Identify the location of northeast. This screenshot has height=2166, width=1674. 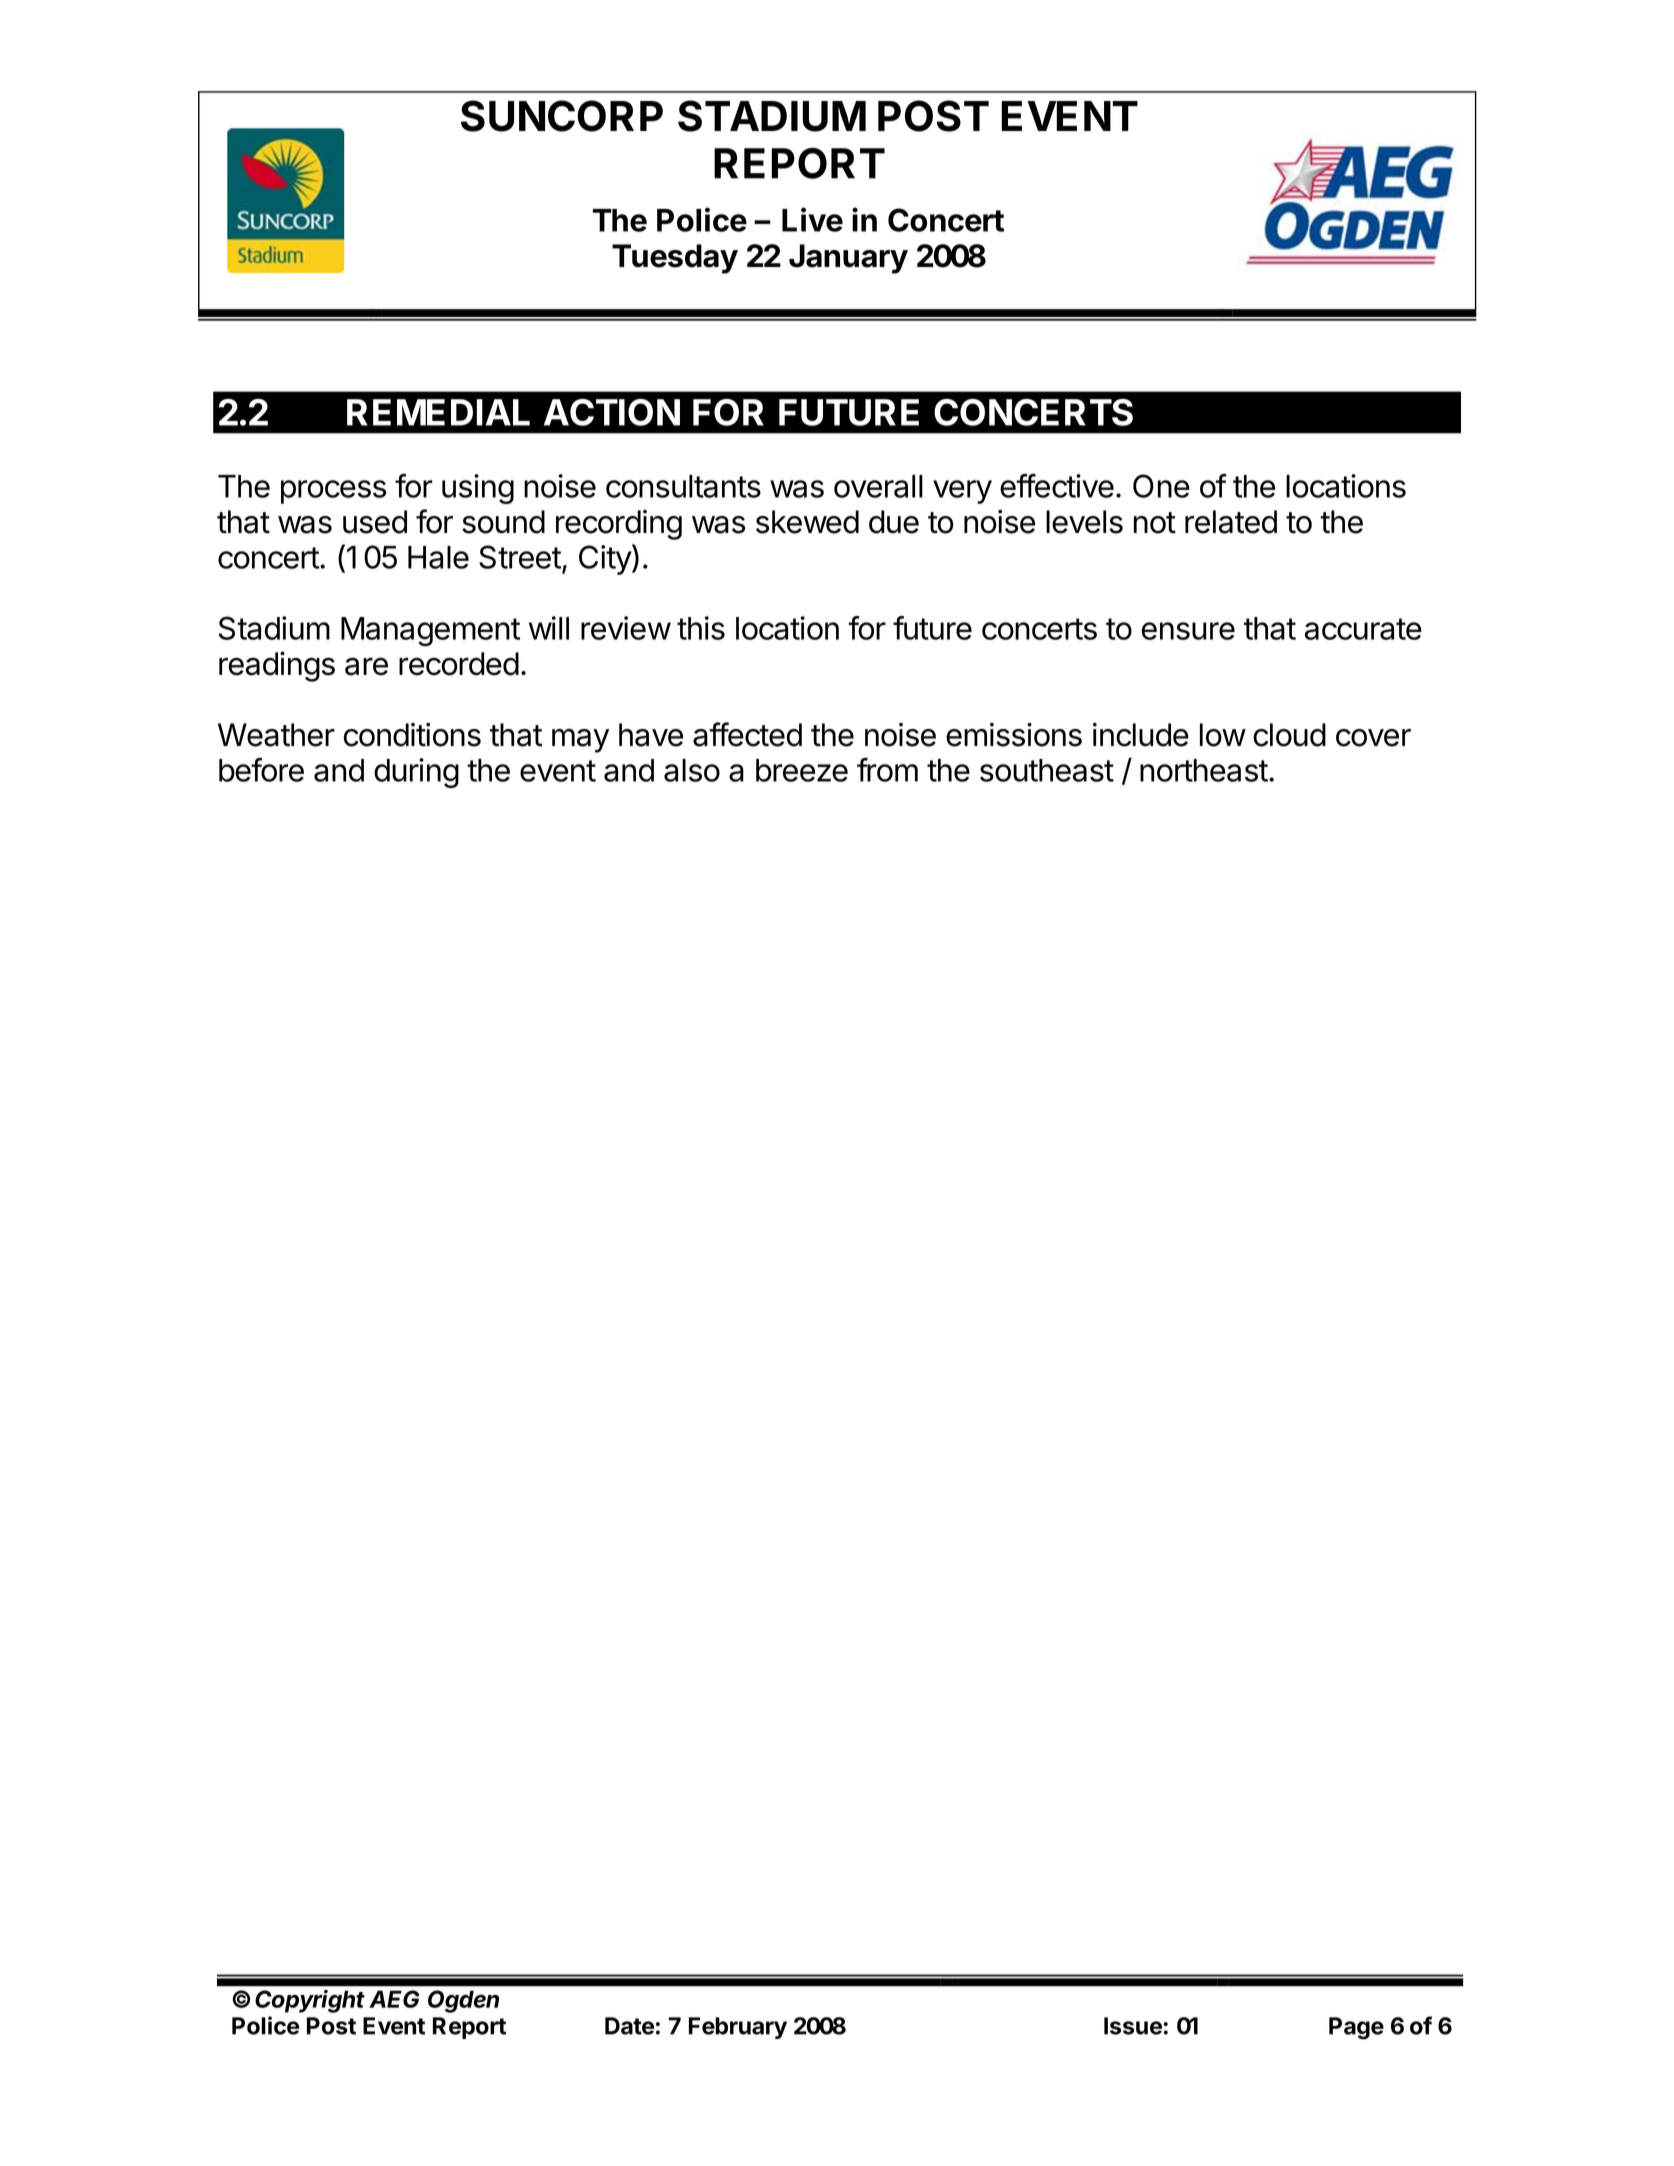
(1204, 770).
